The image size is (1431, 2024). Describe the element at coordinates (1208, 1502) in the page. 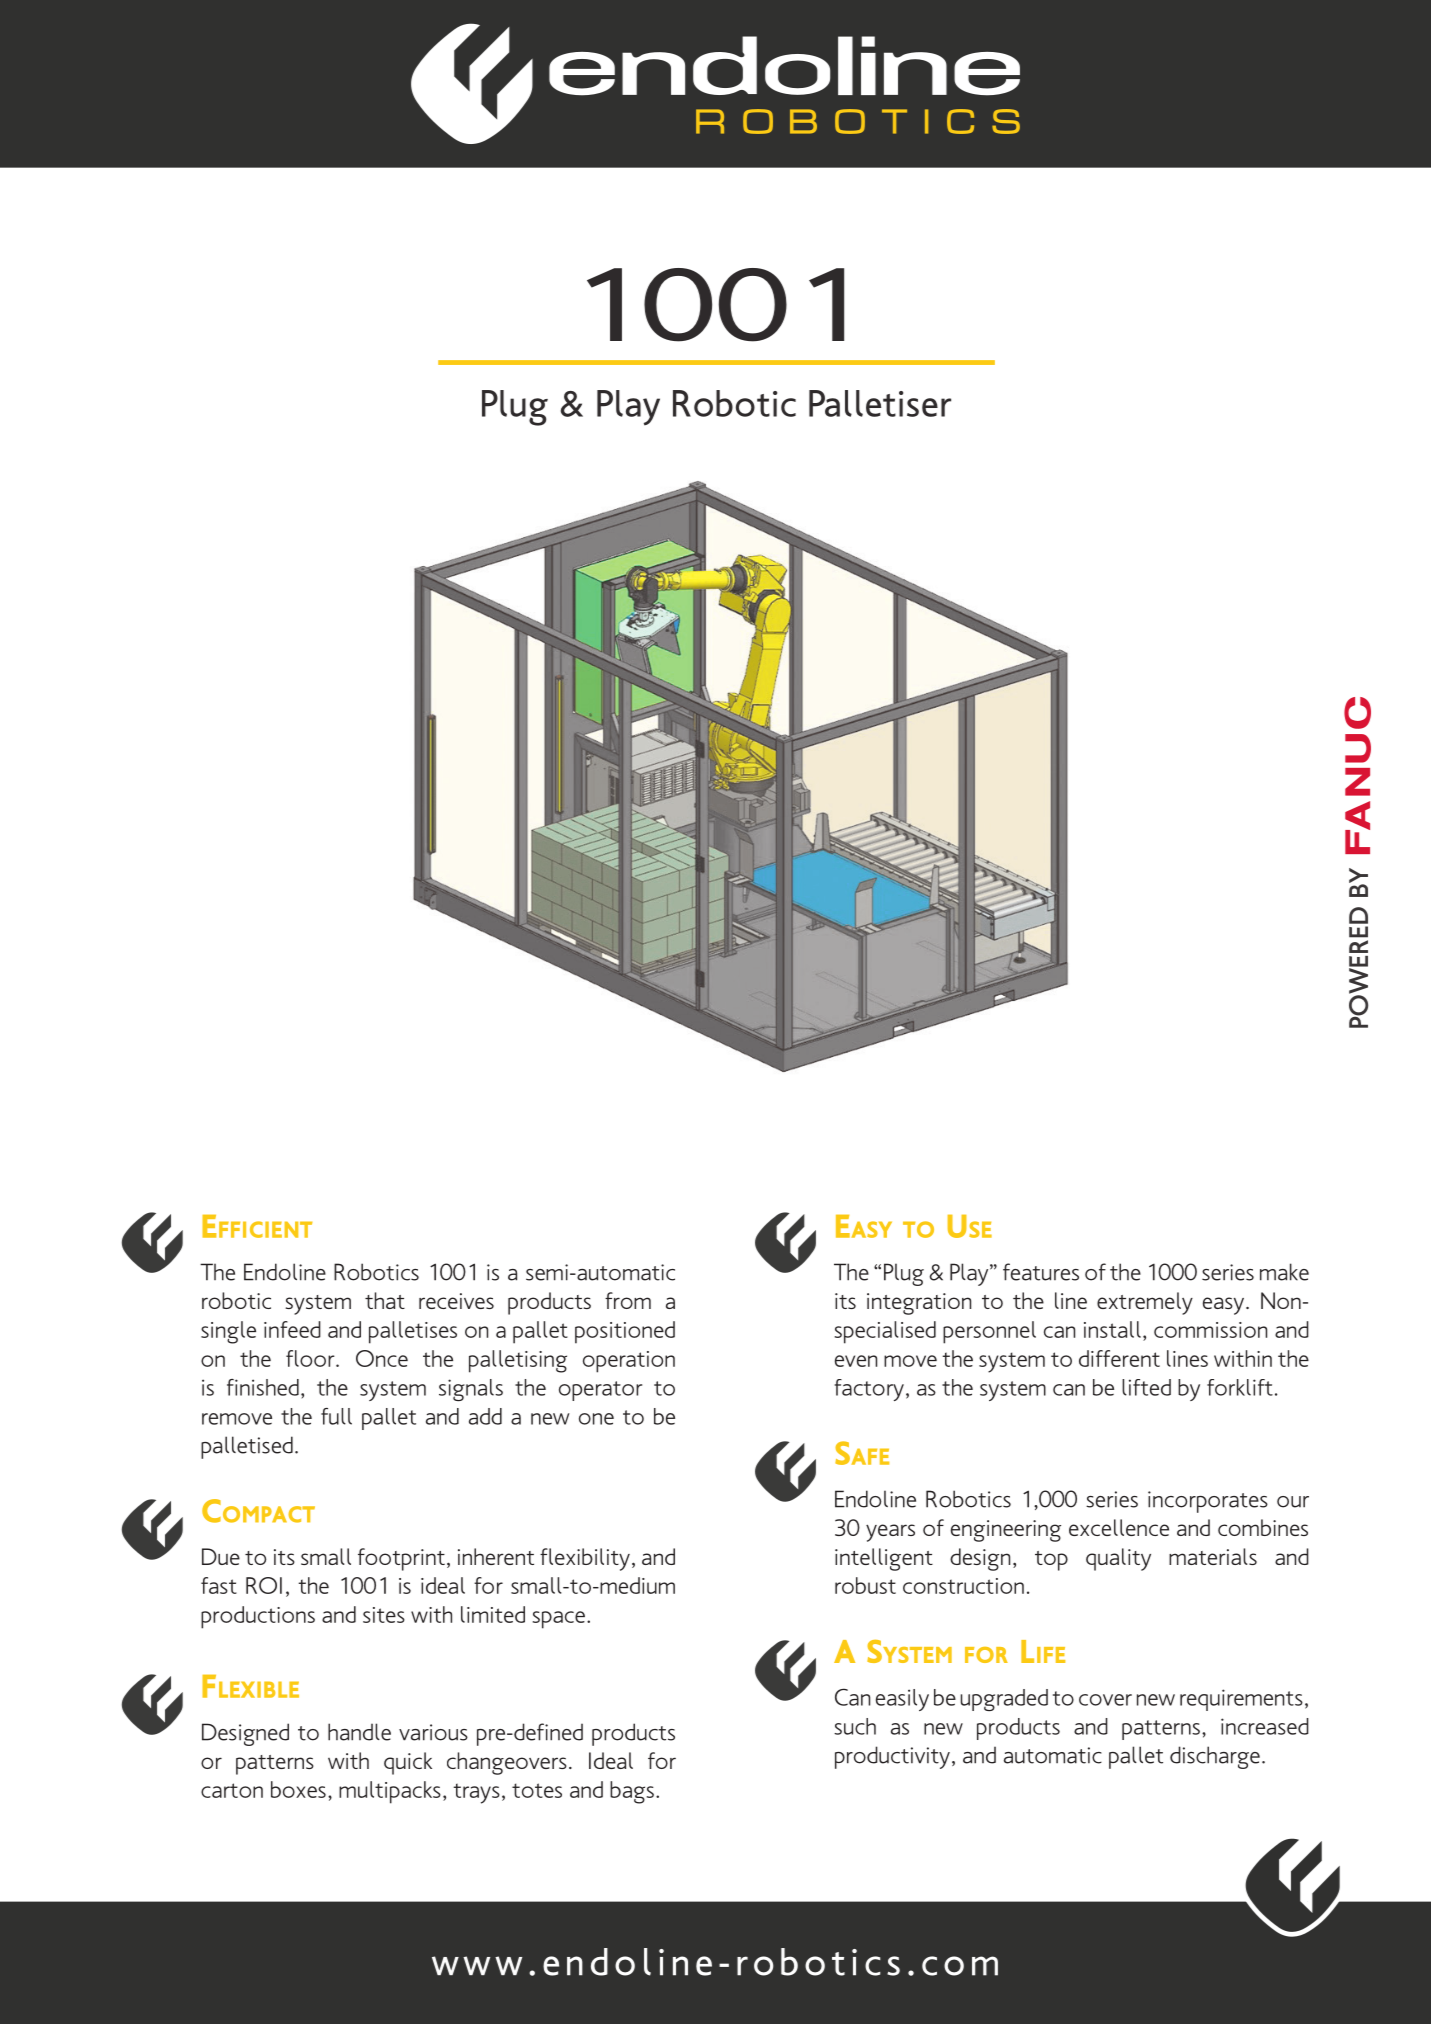

I see `incorporates` at that location.
